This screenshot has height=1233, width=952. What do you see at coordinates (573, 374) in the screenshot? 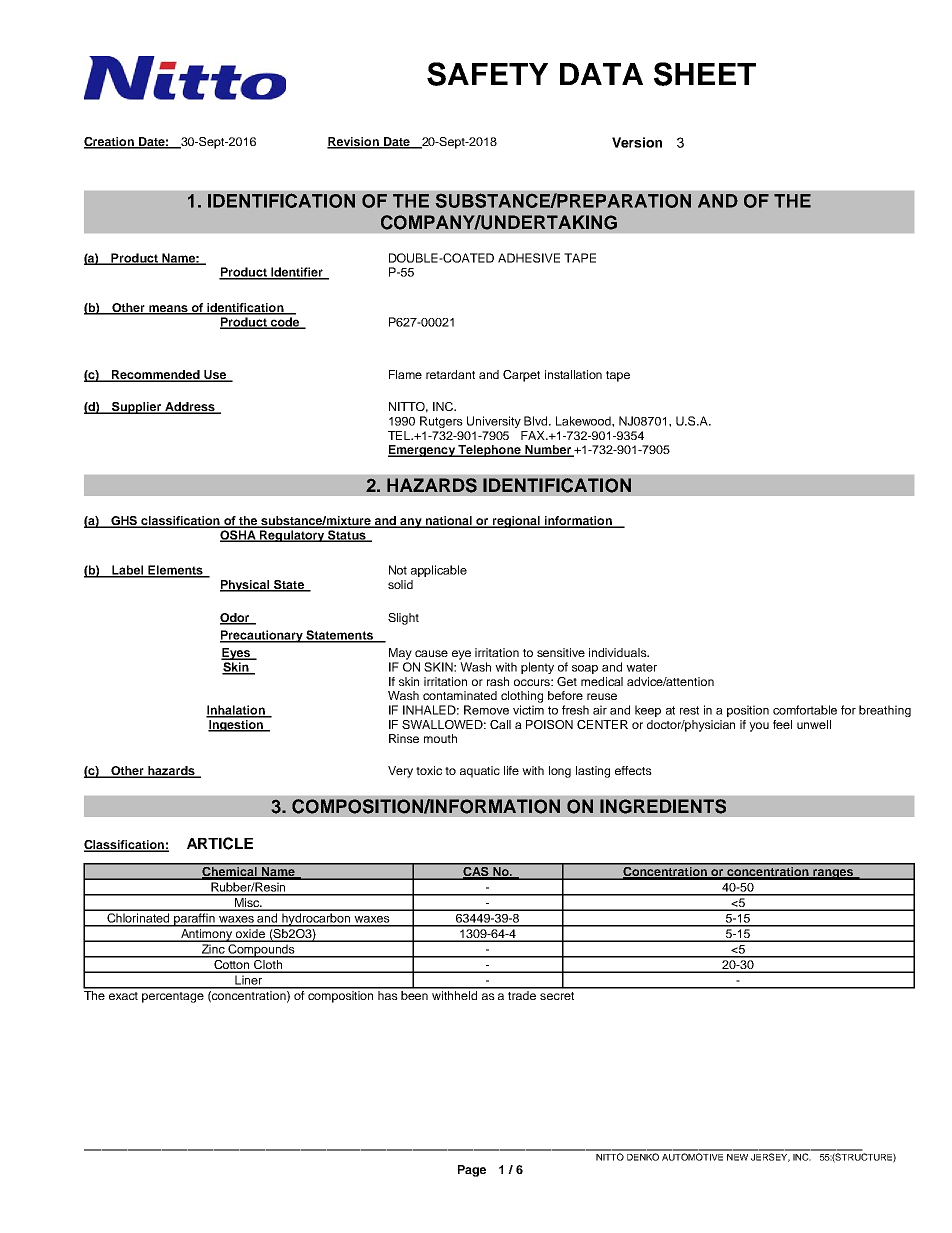
I see `installation` at bounding box center [573, 374].
